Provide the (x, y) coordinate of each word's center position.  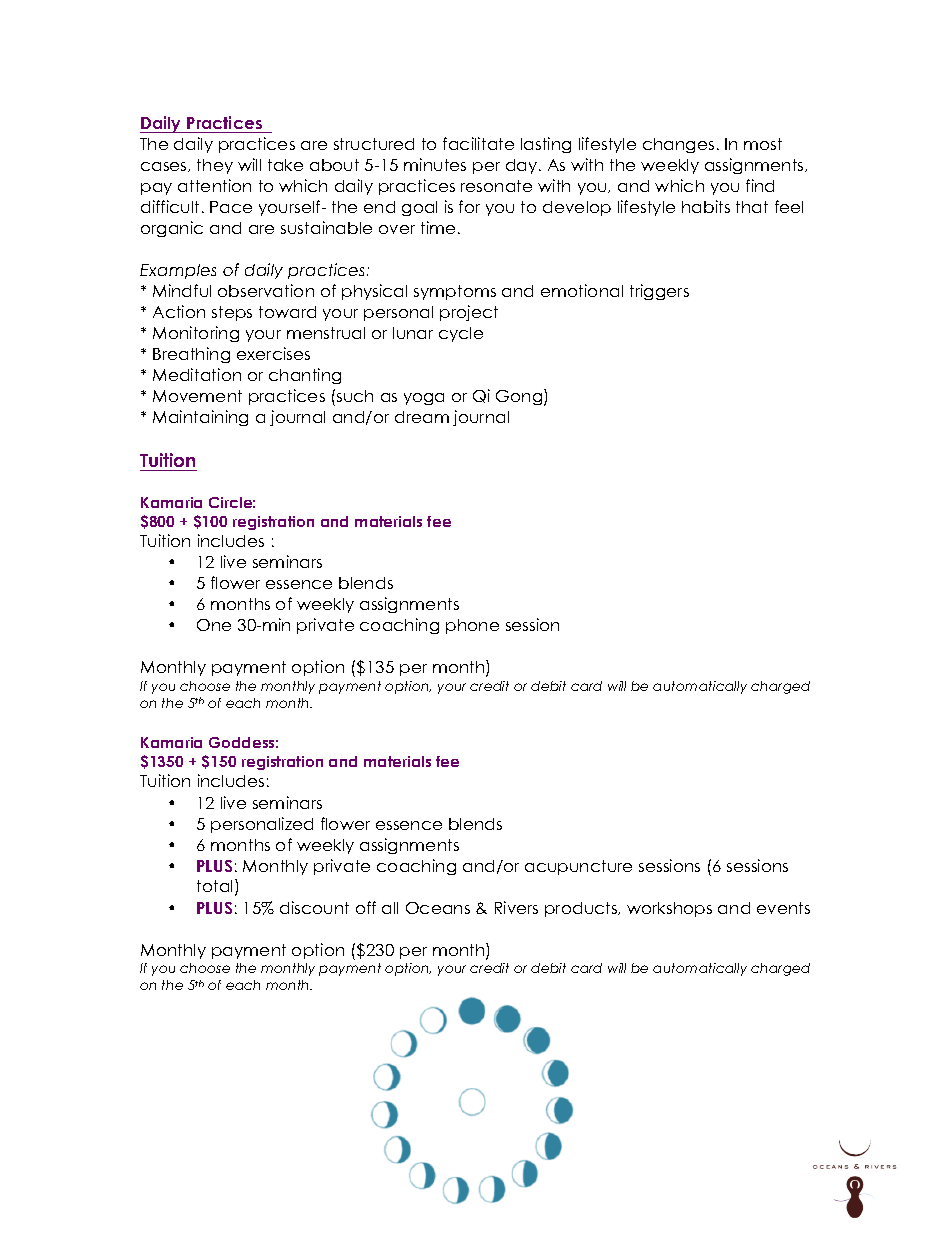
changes (678, 145)
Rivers (516, 907)
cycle (461, 334)
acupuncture (578, 867)
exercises (273, 353)
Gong (520, 397)
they (215, 166)
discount (314, 907)
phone (472, 626)
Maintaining (200, 418)
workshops (669, 909)
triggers (659, 292)
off (366, 907)
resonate (496, 186)
